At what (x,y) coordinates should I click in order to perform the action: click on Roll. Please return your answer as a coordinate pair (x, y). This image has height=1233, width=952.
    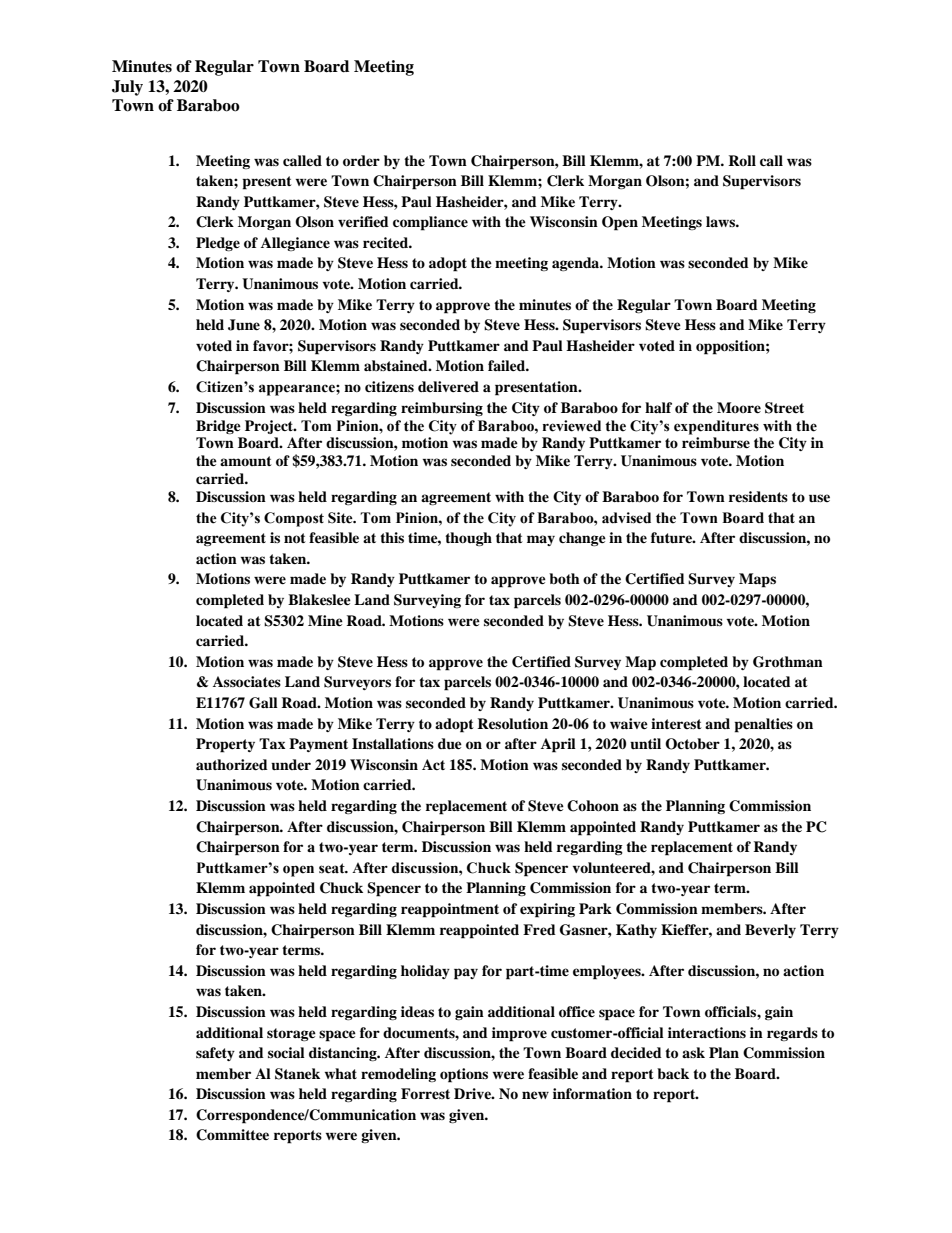
    Looking at the image, I should click on (742, 160).
